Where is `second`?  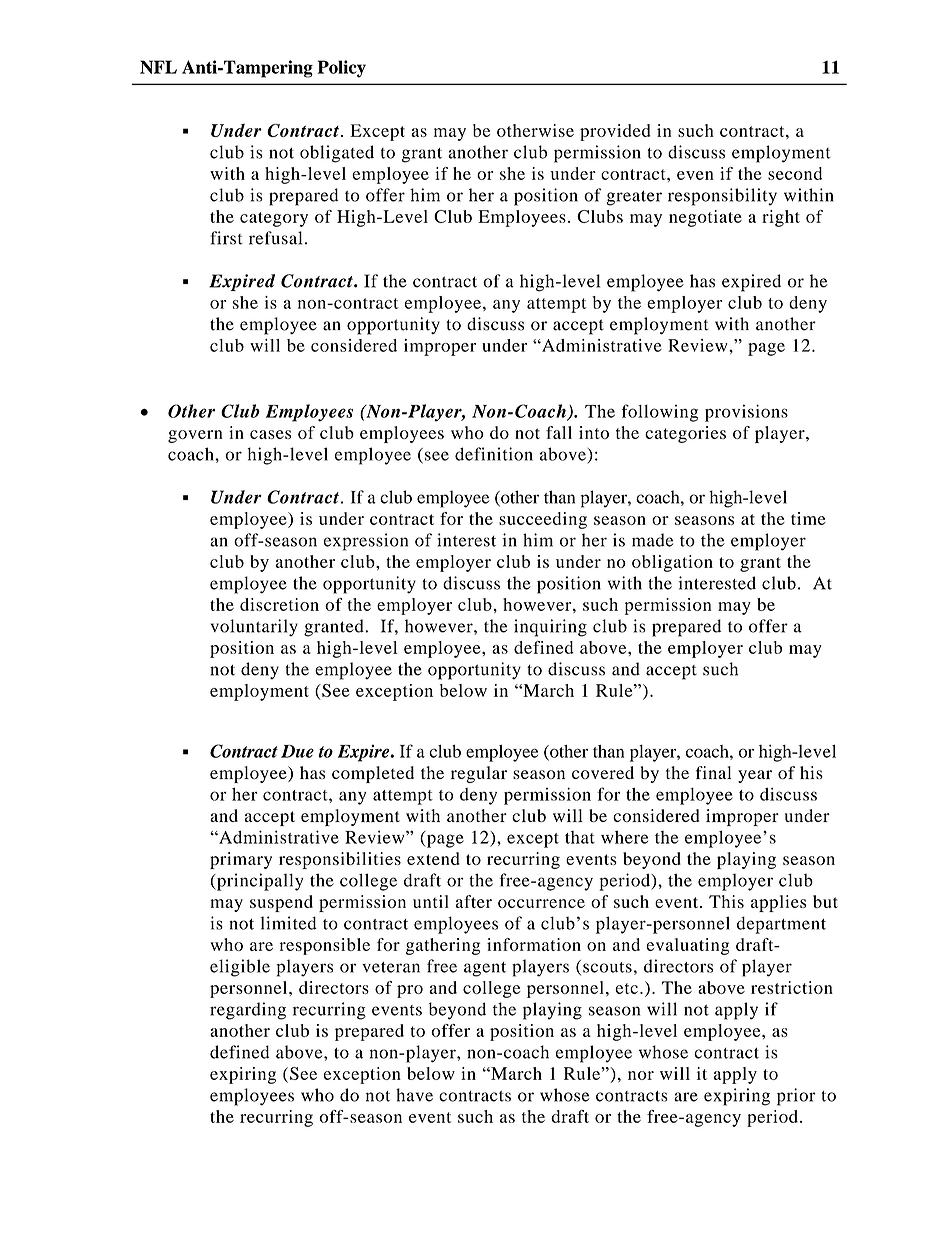 second is located at coordinates (795, 173).
